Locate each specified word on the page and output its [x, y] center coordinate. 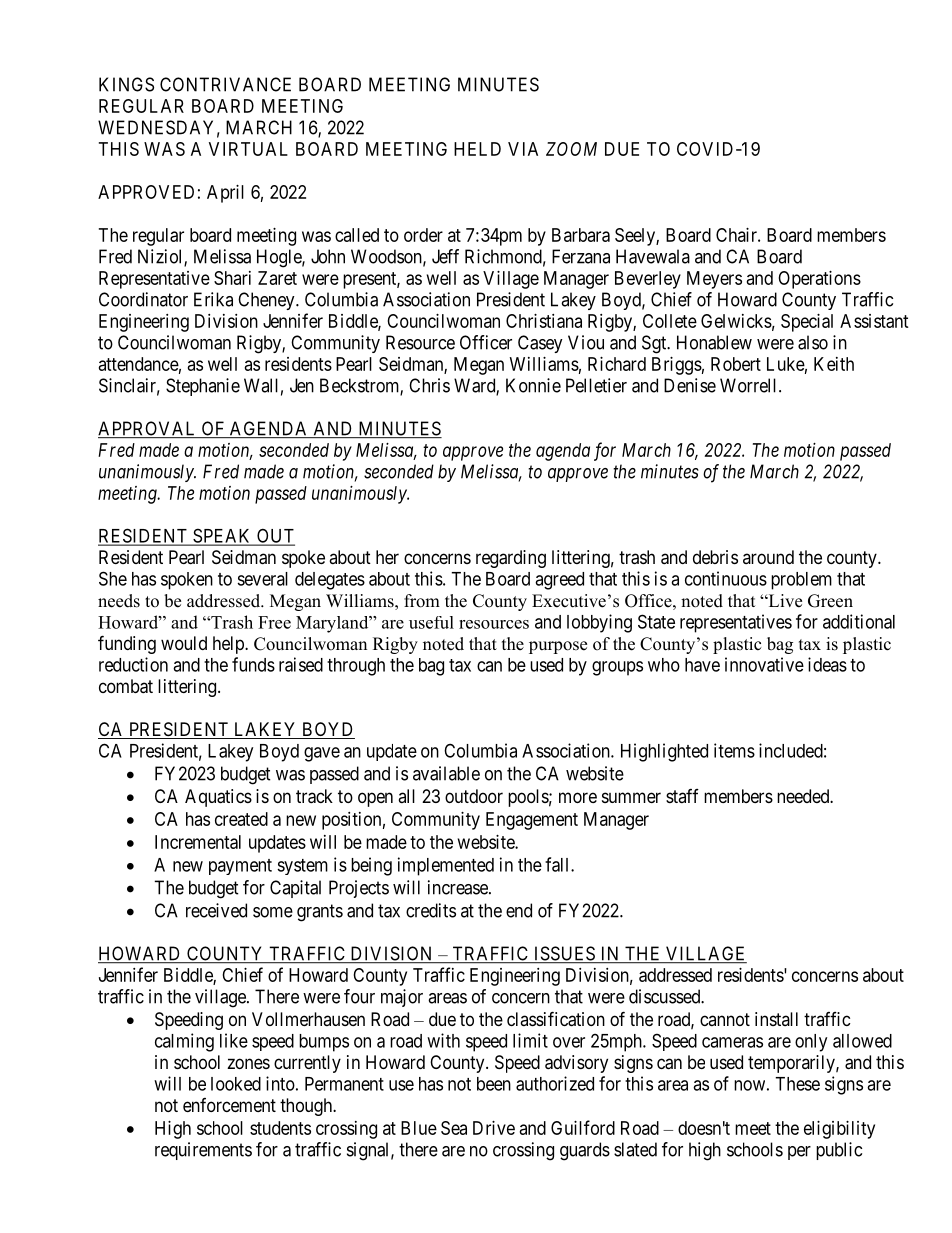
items [734, 750]
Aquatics [218, 798]
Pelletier [596, 385]
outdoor [474, 796]
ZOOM [571, 149]
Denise [690, 385]
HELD [477, 149]
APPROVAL [148, 429]
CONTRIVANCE [225, 84]
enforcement [229, 1105]
